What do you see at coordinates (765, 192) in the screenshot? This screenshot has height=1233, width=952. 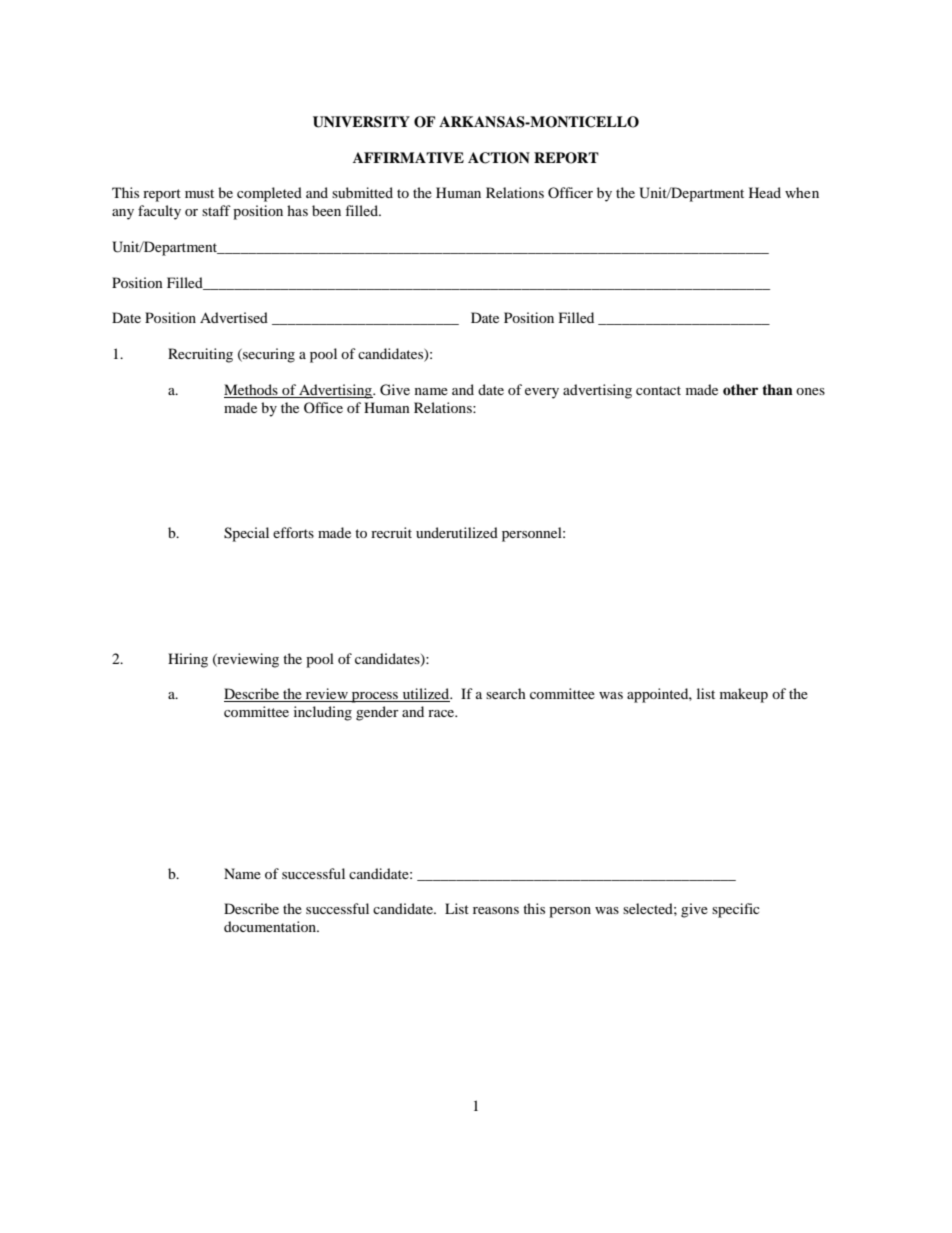 I see `Head` at bounding box center [765, 192].
